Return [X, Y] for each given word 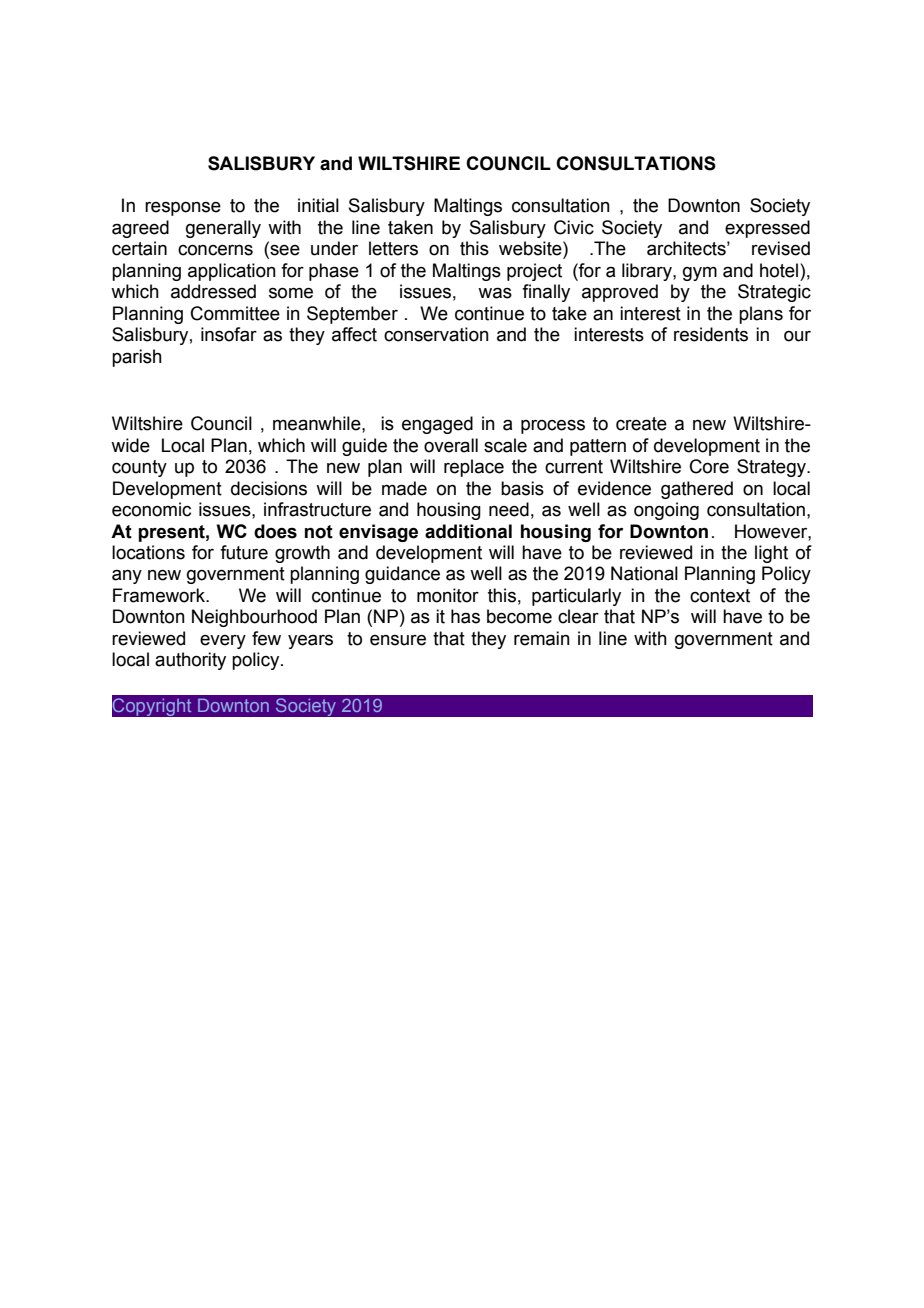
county [139, 468]
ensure [398, 640]
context [720, 596]
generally [223, 229]
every [223, 642]
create [641, 424]
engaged [437, 425]
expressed [767, 229]
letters [393, 248]
